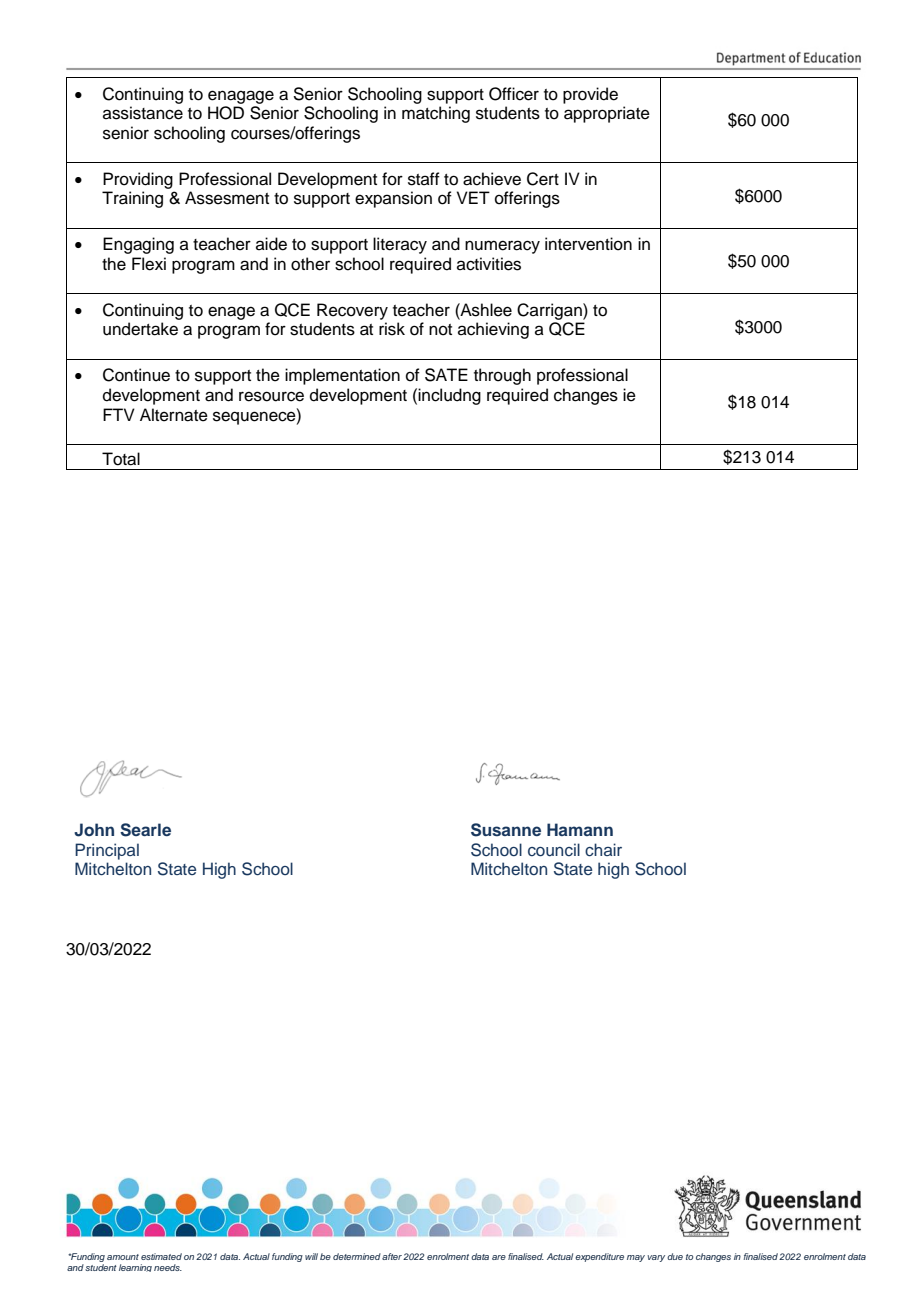  Describe the element at coordinates (436, 114) in the screenshot. I see `matching` at that location.
